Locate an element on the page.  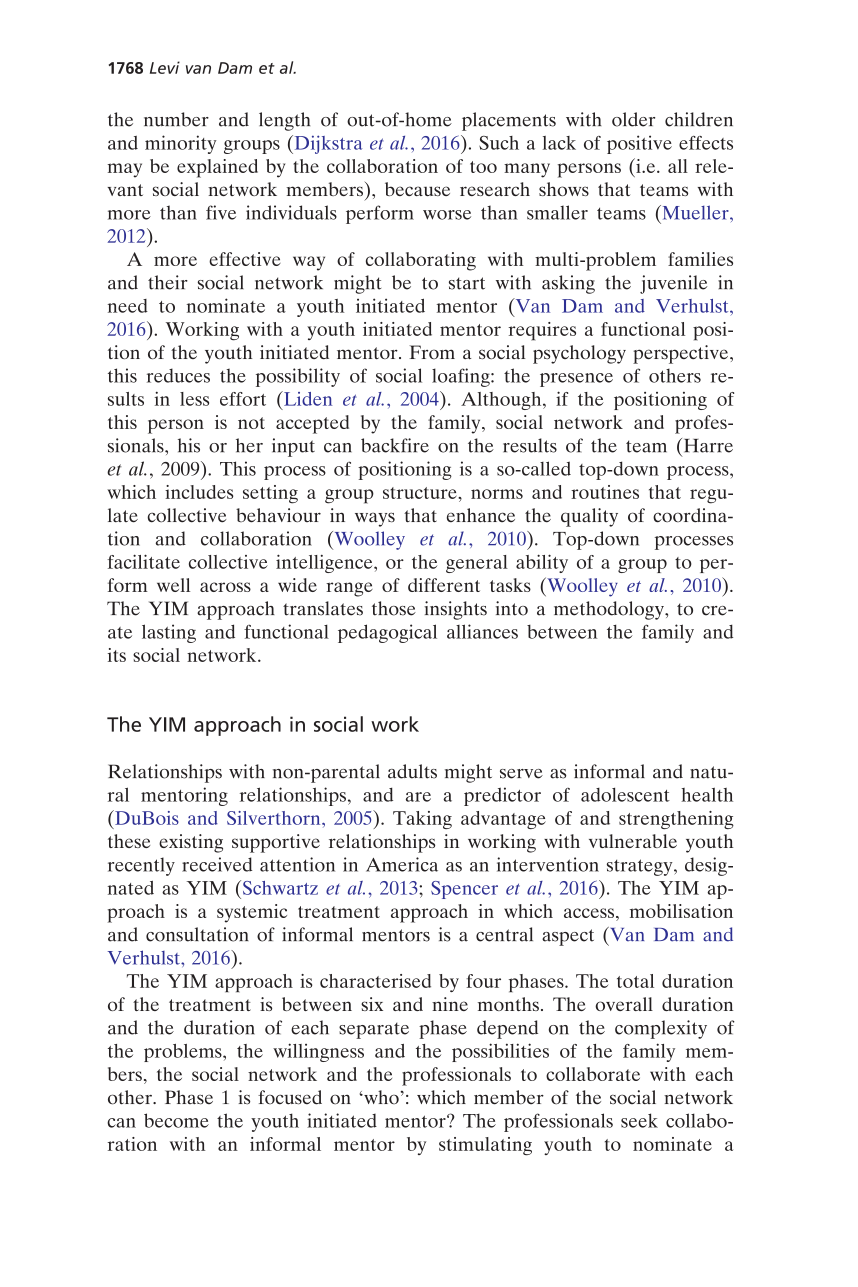
existing is located at coordinates (191, 843).
